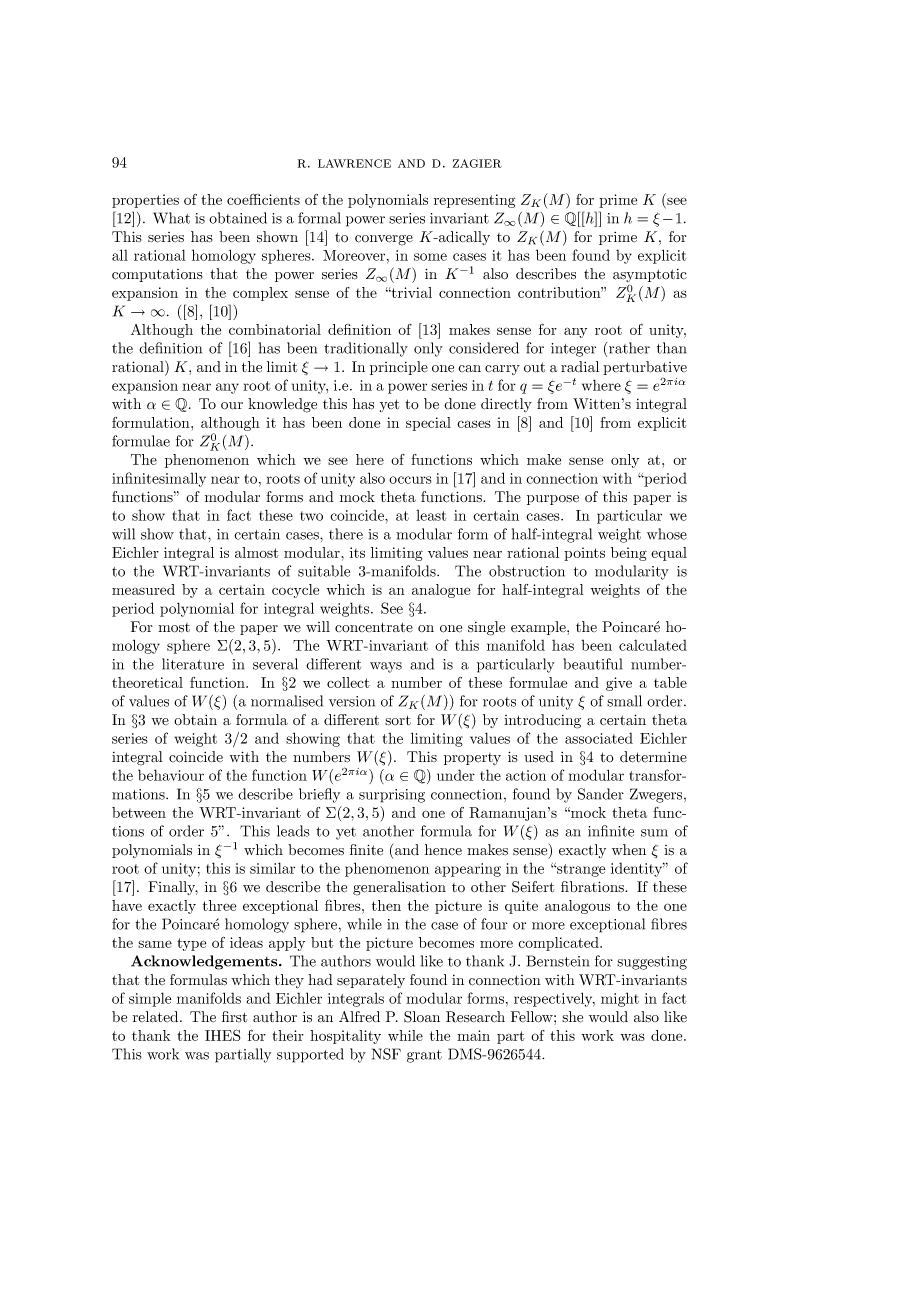 Image resolution: width=924 pixels, height=1308 pixels. Describe the element at coordinates (410, 480) in the screenshot. I see `occurs` at that location.
